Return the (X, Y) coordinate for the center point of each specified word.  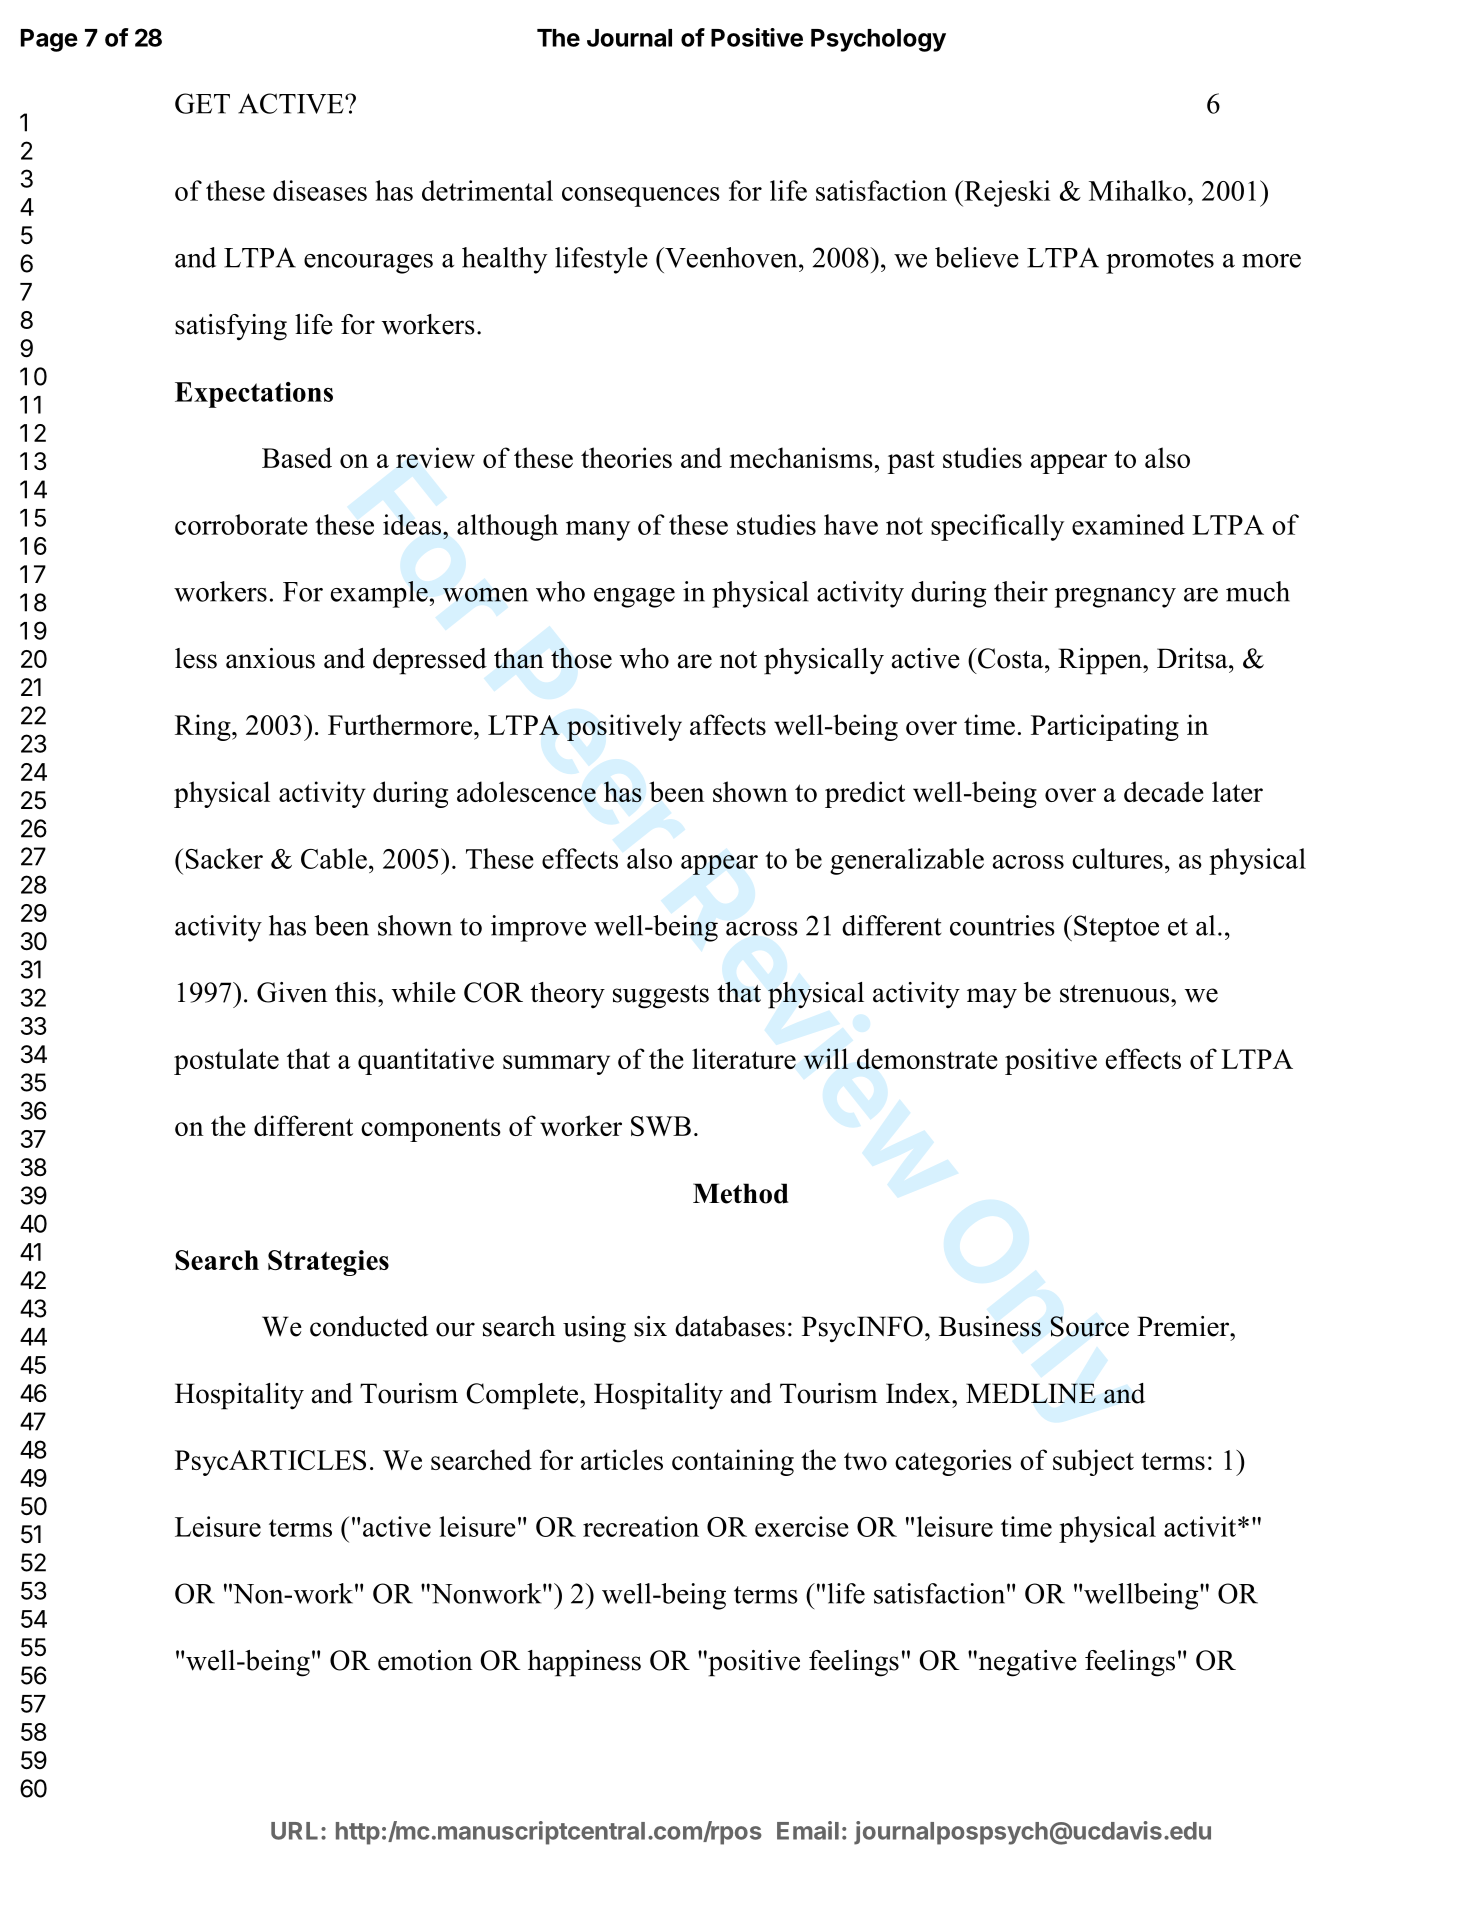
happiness (584, 1663)
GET (202, 103)
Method (740, 1193)
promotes (1160, 262)
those (581, 658)
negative (1026, 1663)
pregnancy (1115, 598)
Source (1089, 1326)
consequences (641, 197)
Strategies (328, 1263)
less (196, 658)
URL (294, 1831)
